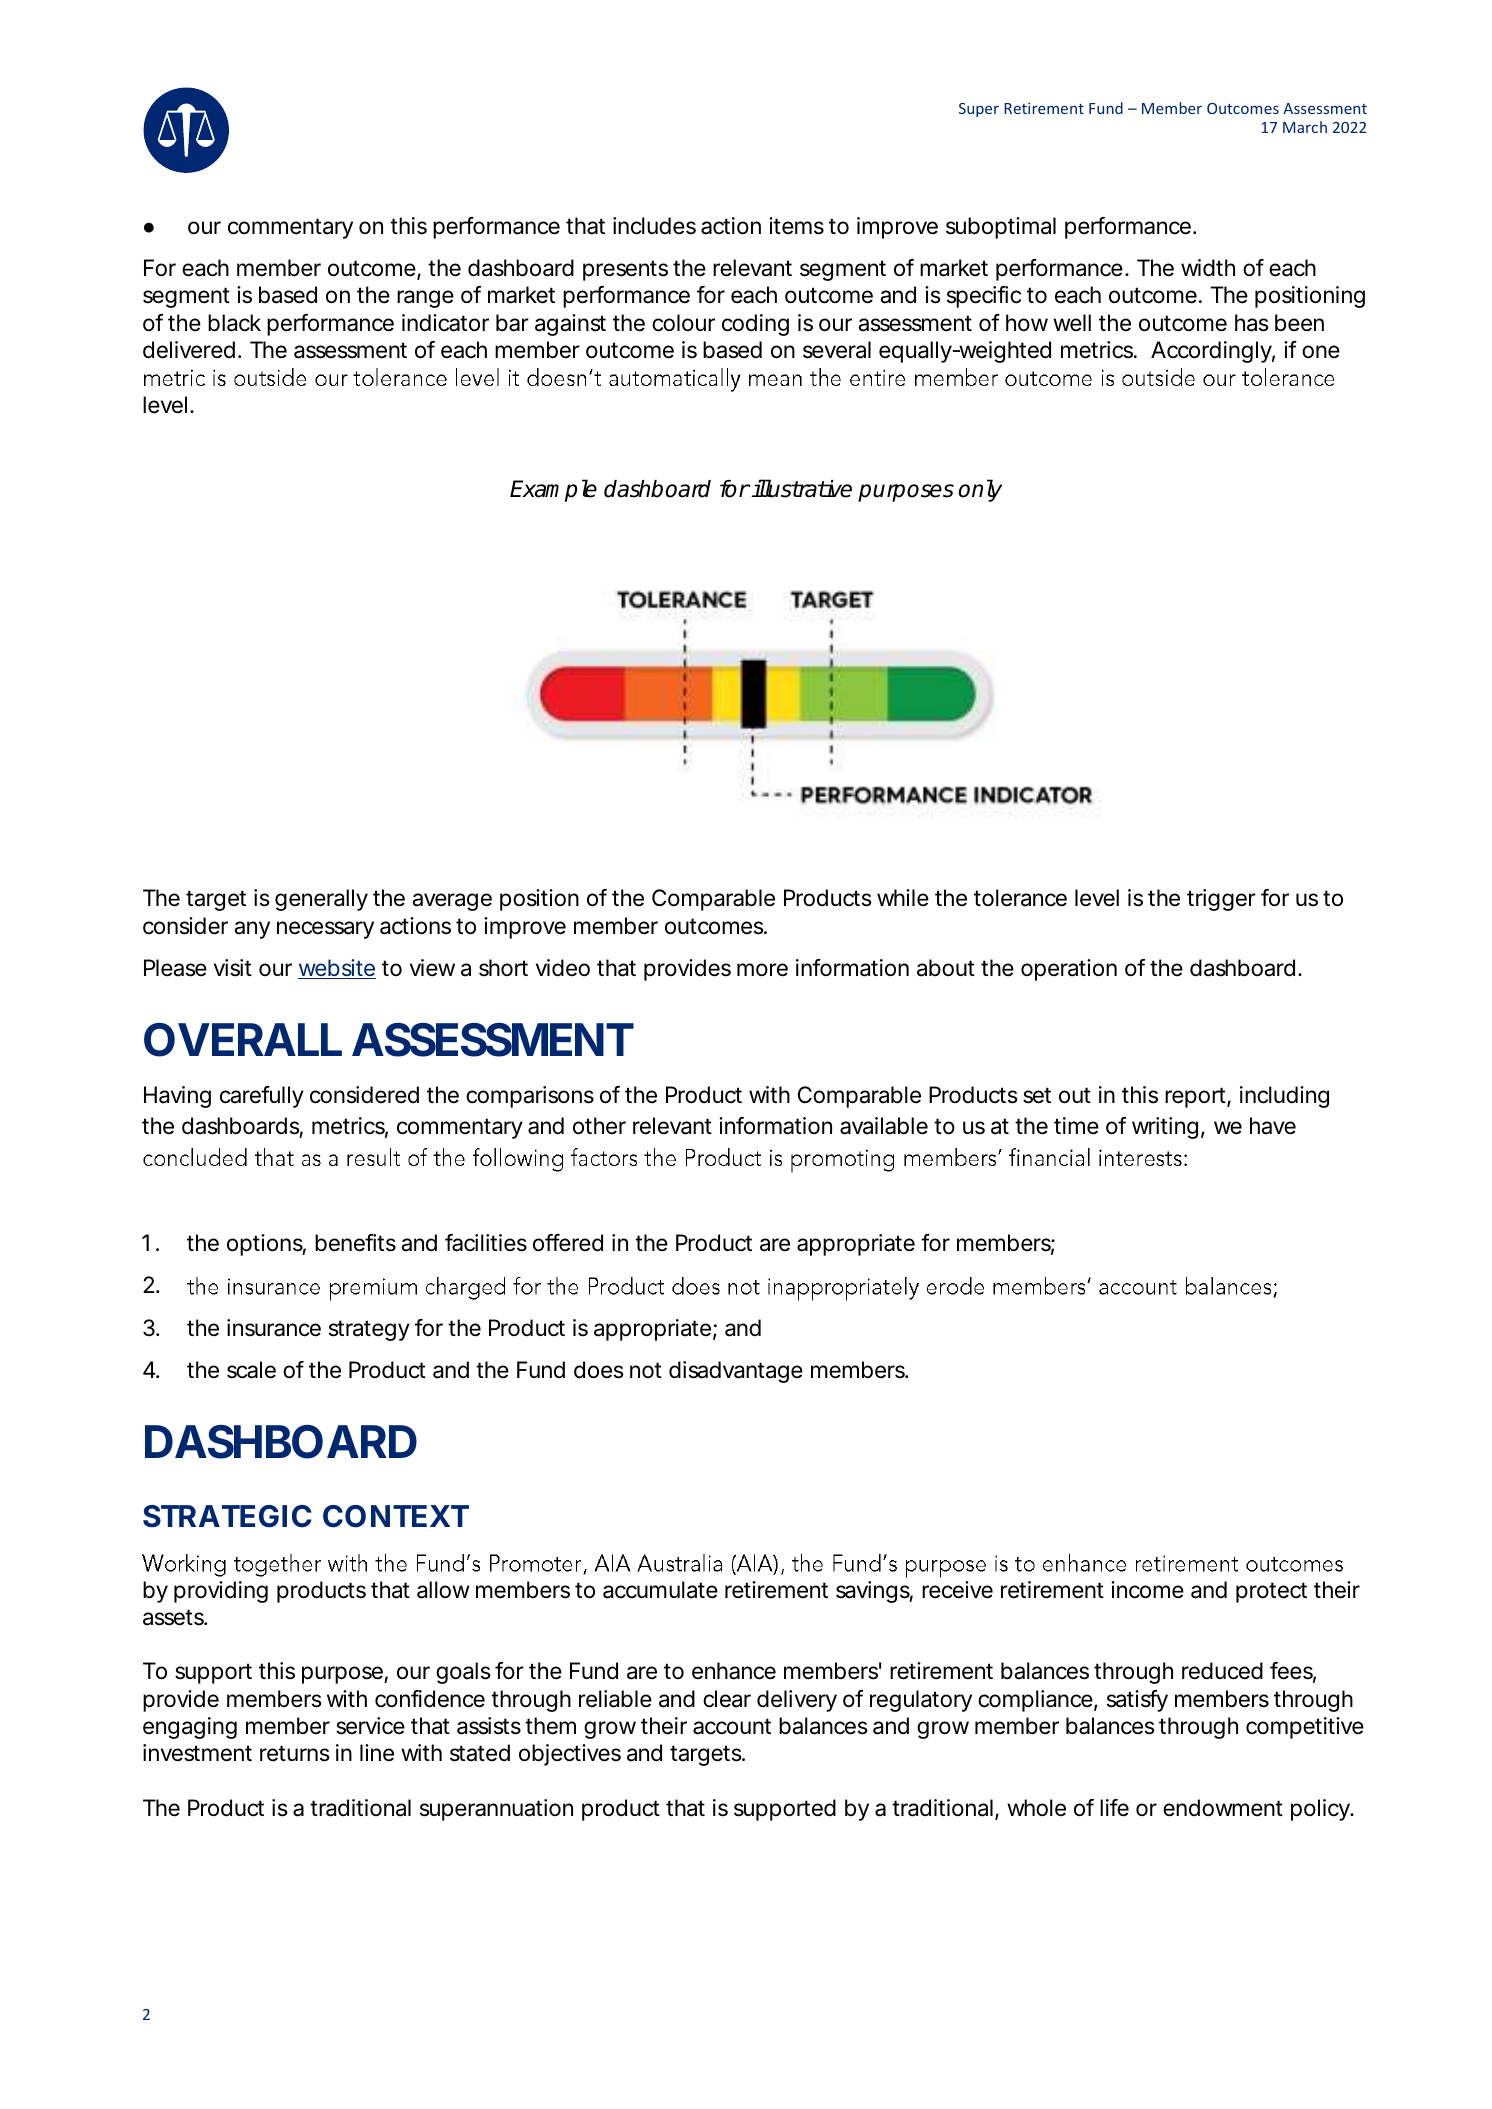 Image resolution: width=1492 pixels, height=2109 pixels. What do you see at coordinates (736, 1372) in the document?
I see `disadvantage` at bounding box center [736, 1372].
